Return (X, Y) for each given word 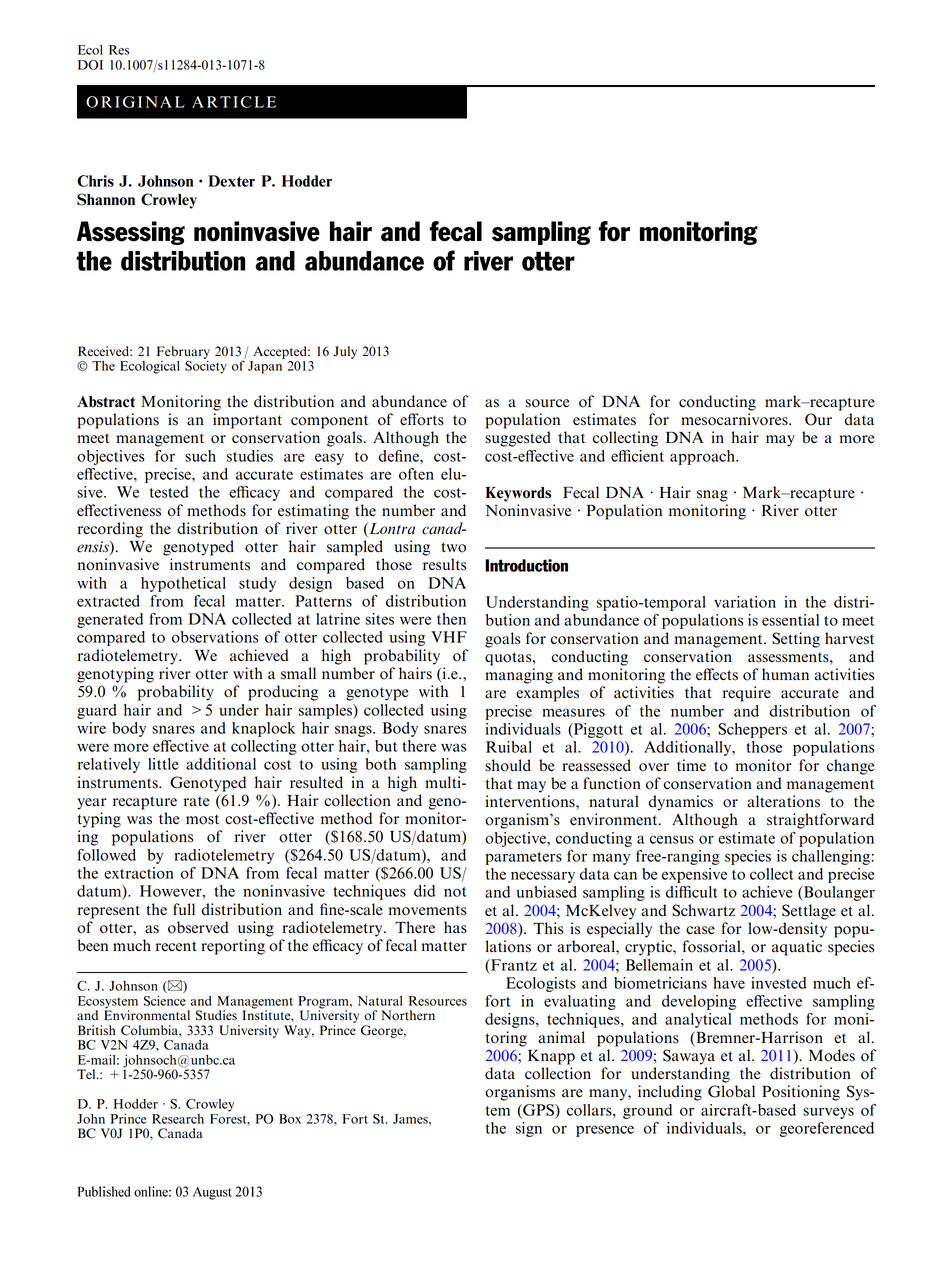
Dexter (231, 181)
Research (178, 1119)
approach (703, 457)
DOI (90, 65)
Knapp (551, 1057)
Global (731, 1091)
